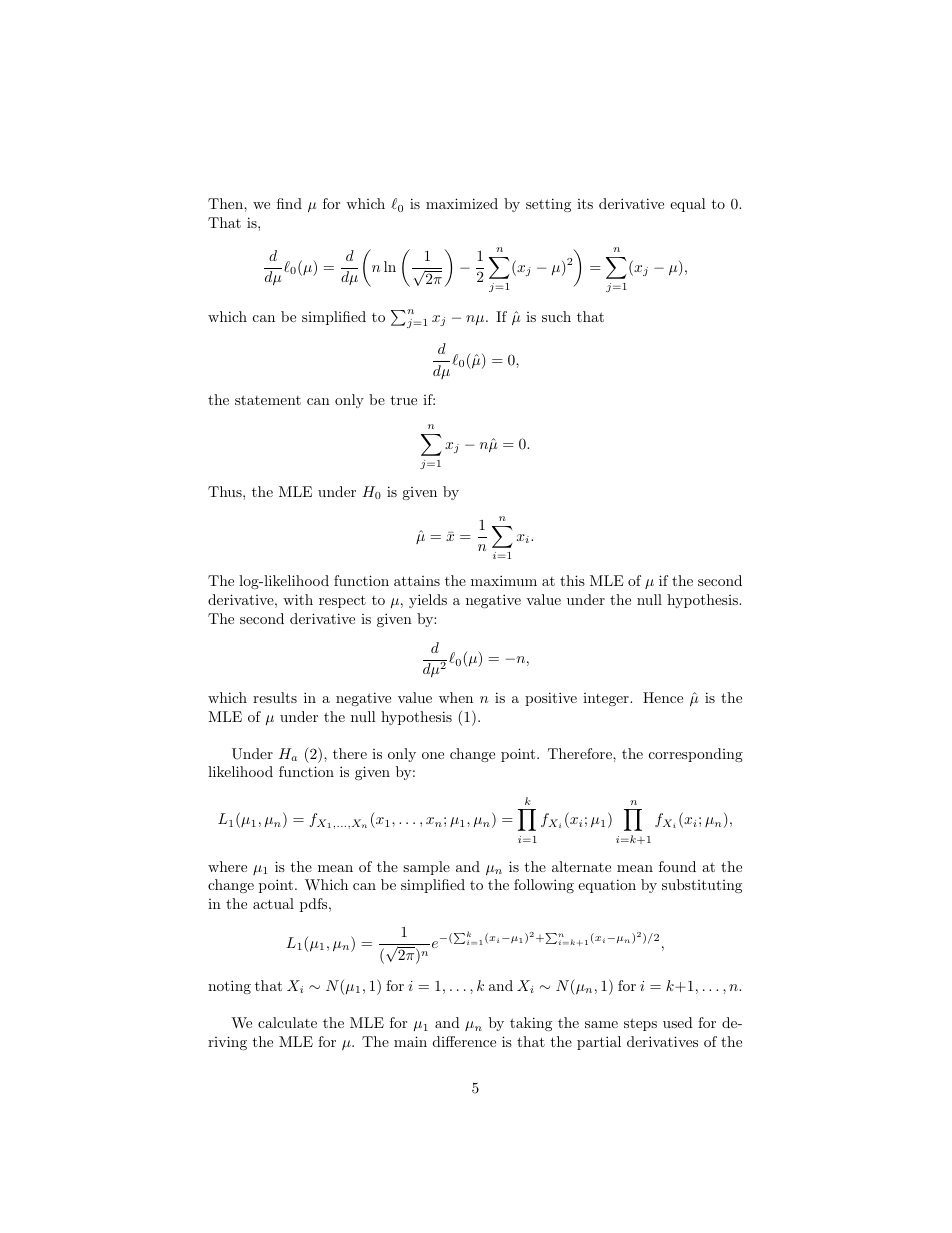 The width and height of the screenshot is (952, 1233). I want to click on calculate, so click(287, 1022).
